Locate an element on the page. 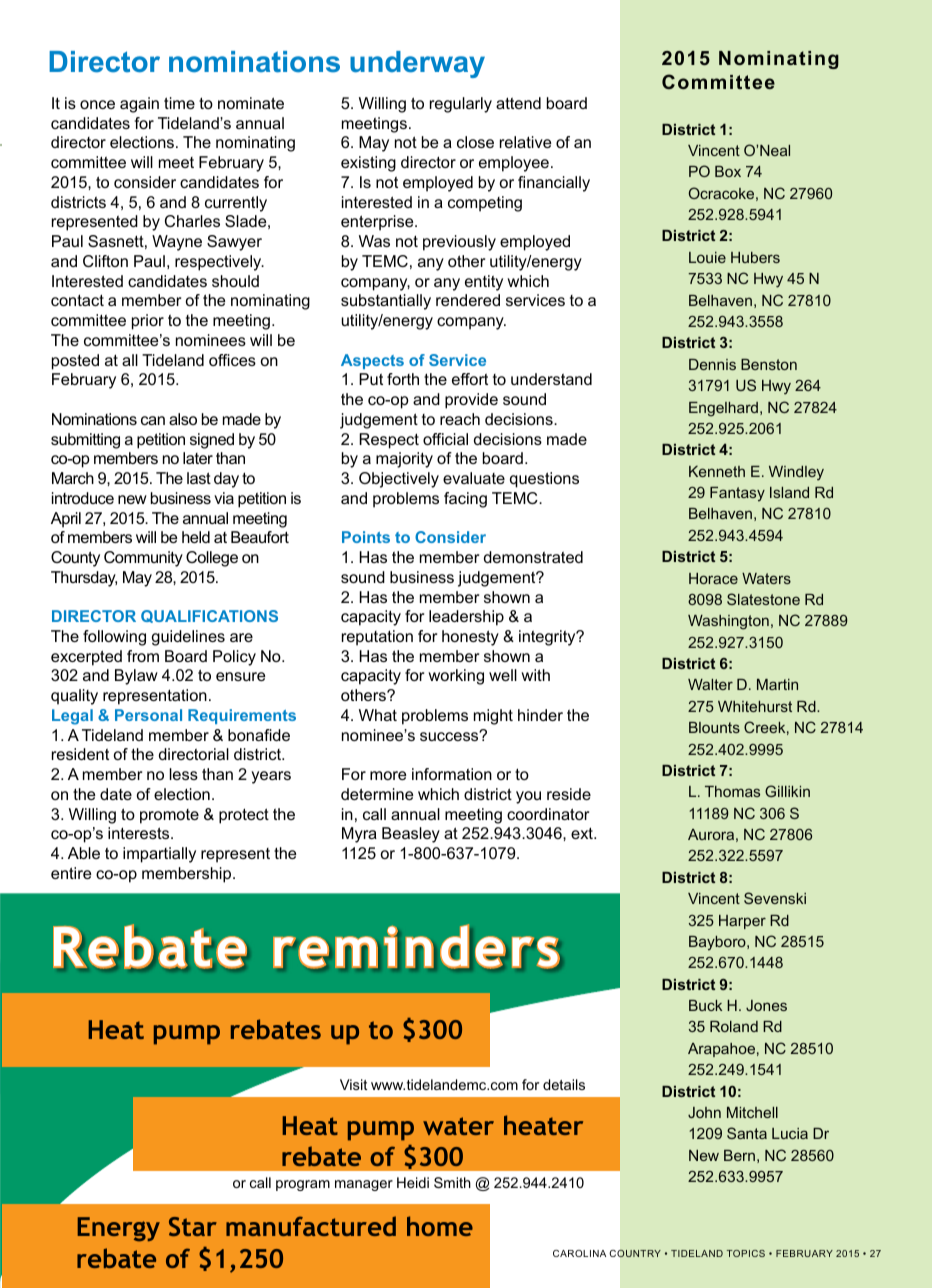 The height and width of the document is (1288, 932). again is located at coordinates (139, 105).
